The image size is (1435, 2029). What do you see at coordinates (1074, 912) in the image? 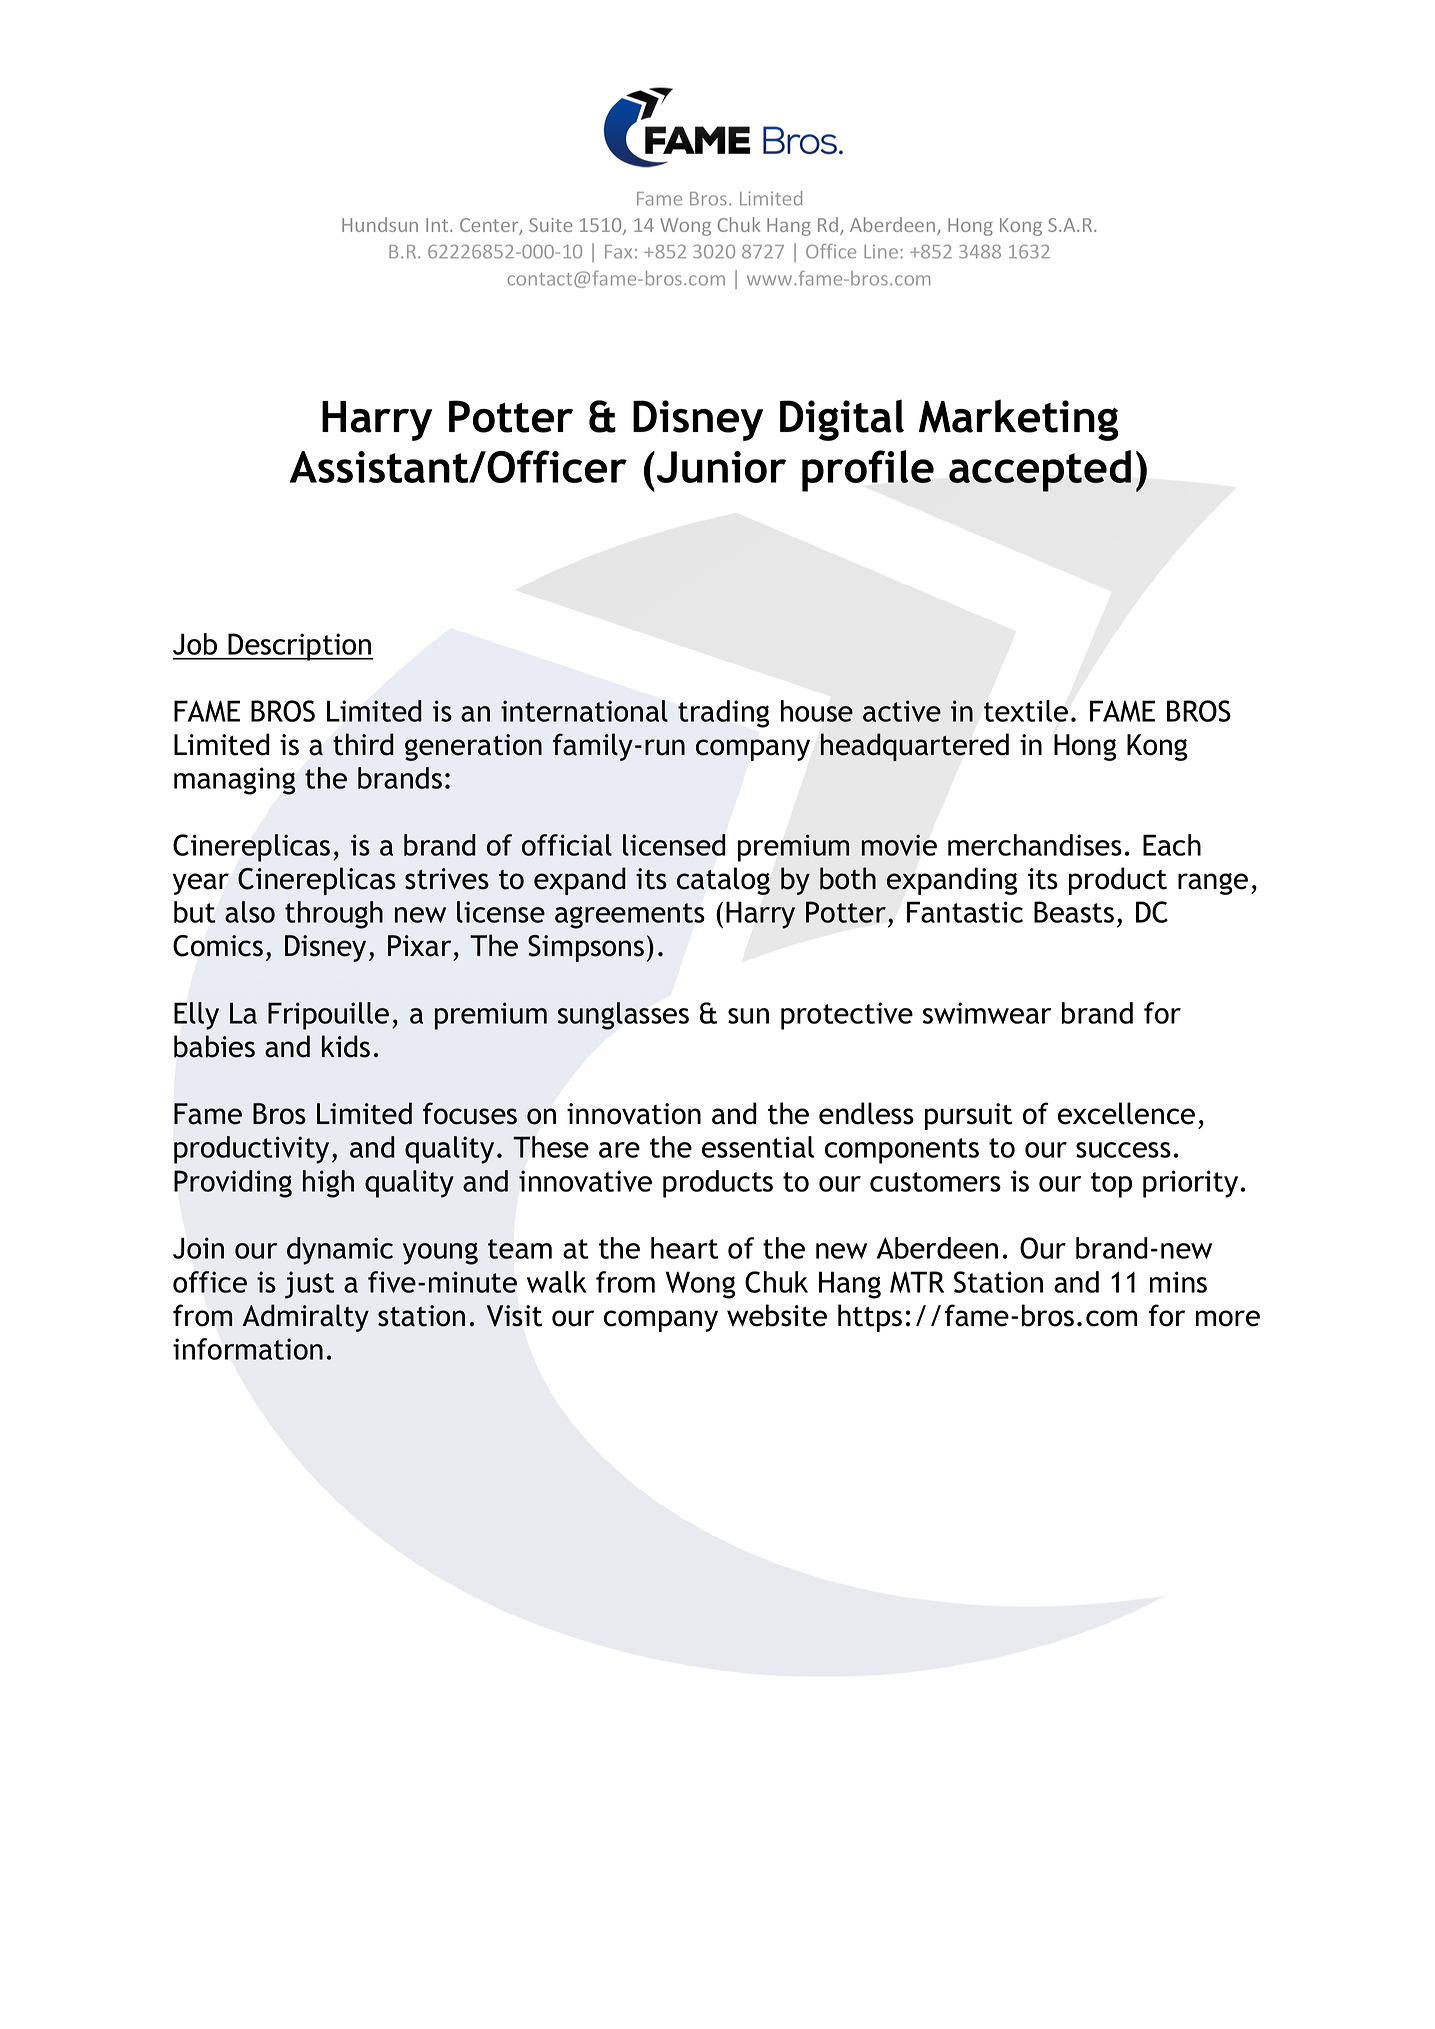
I see `Beasts` at bounding box center [1074, 912].
